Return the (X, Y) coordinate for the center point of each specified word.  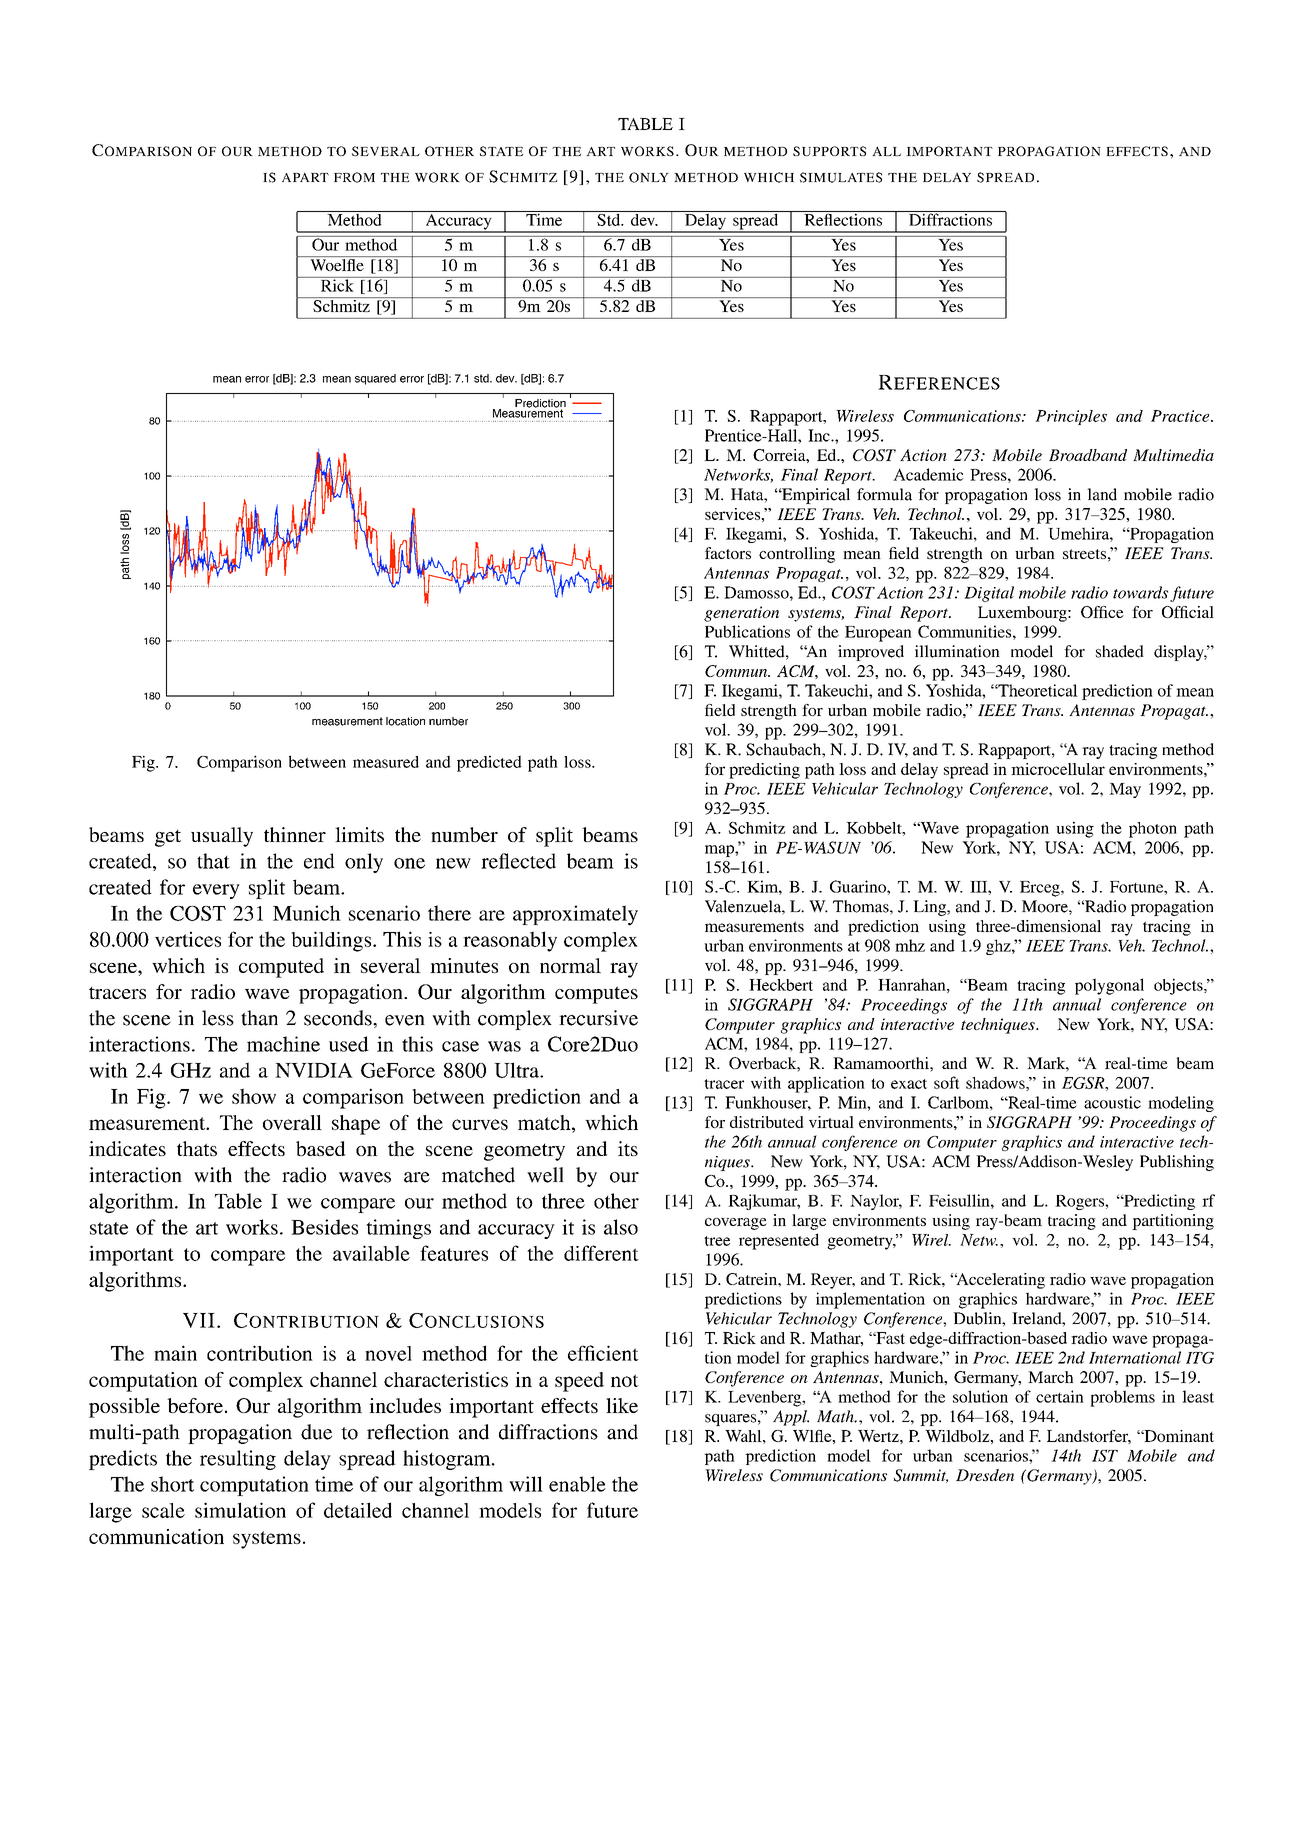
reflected (518, 861)
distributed (767, 1122)
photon (1153, 830)
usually (222, 837)
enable (577, 1484)
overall (292, 1122)
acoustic (1112, 1102)
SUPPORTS (829, 151)
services (733, 514)
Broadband (1088, 455)
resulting (238, 1460)
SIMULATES (841, 177)
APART (305, 177)
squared (375, 379)
